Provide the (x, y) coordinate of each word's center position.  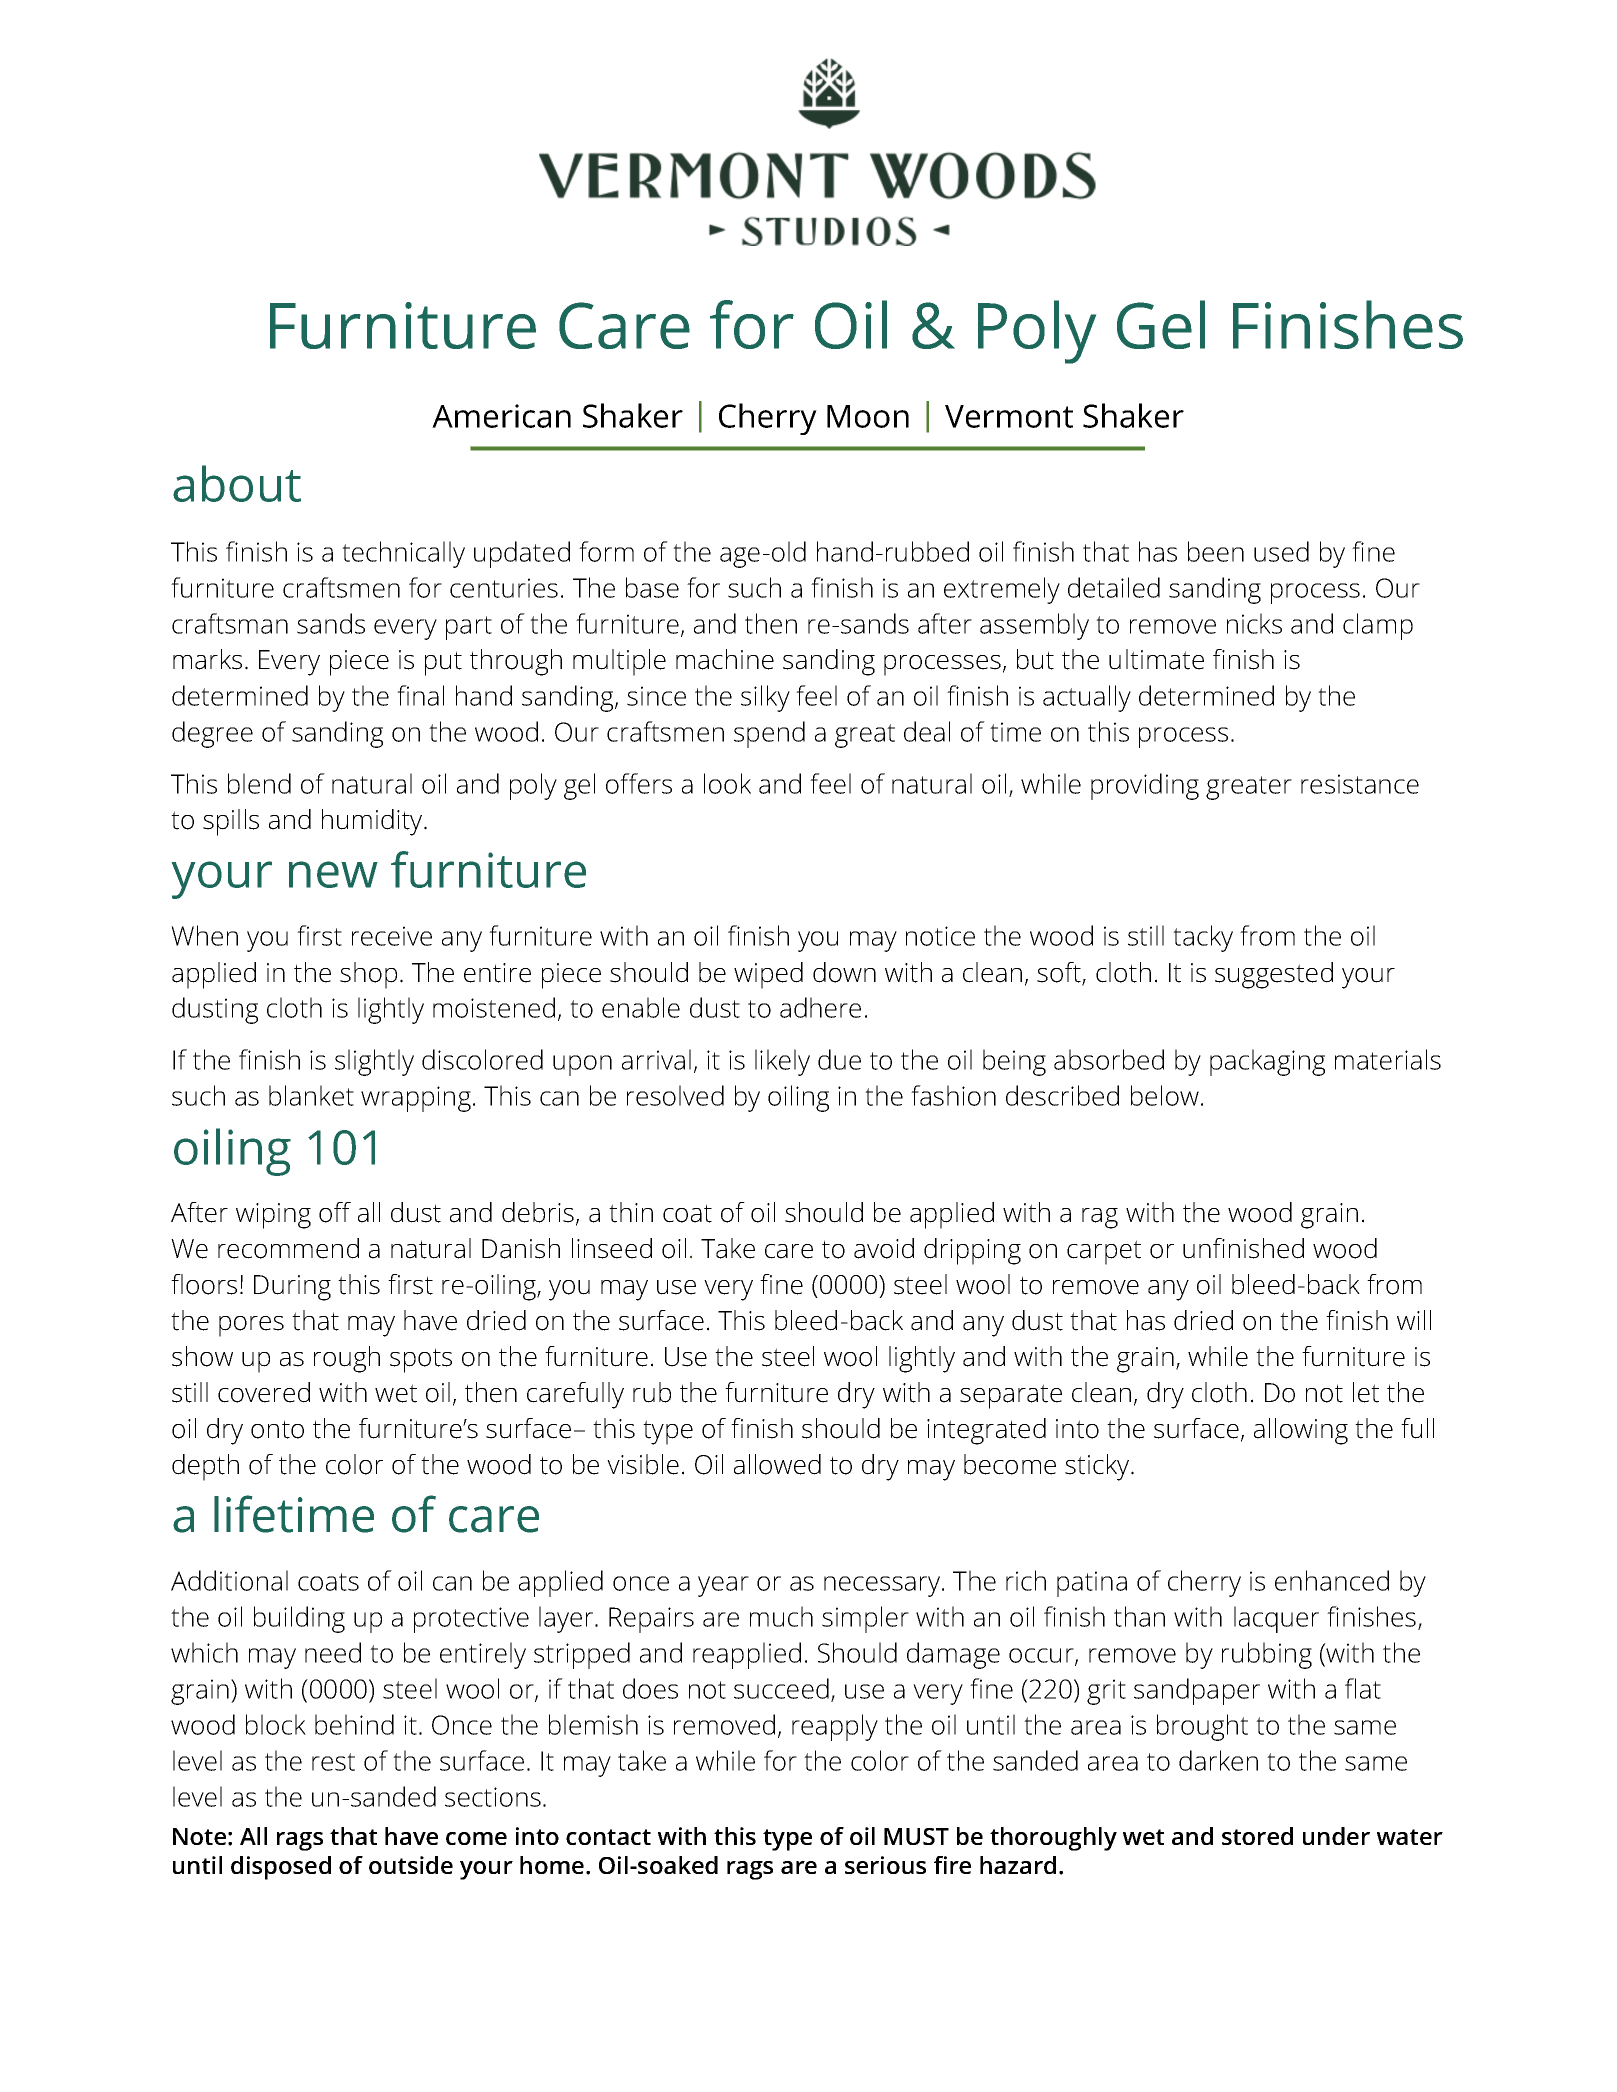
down (844, 972)
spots (421, 1360)
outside (411, 1865)
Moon (868, 416)
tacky (1203, 938)
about (237, 483)
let (1366, 1392)
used (1281, 551)
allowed (777, 1464)
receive (392, 936)
